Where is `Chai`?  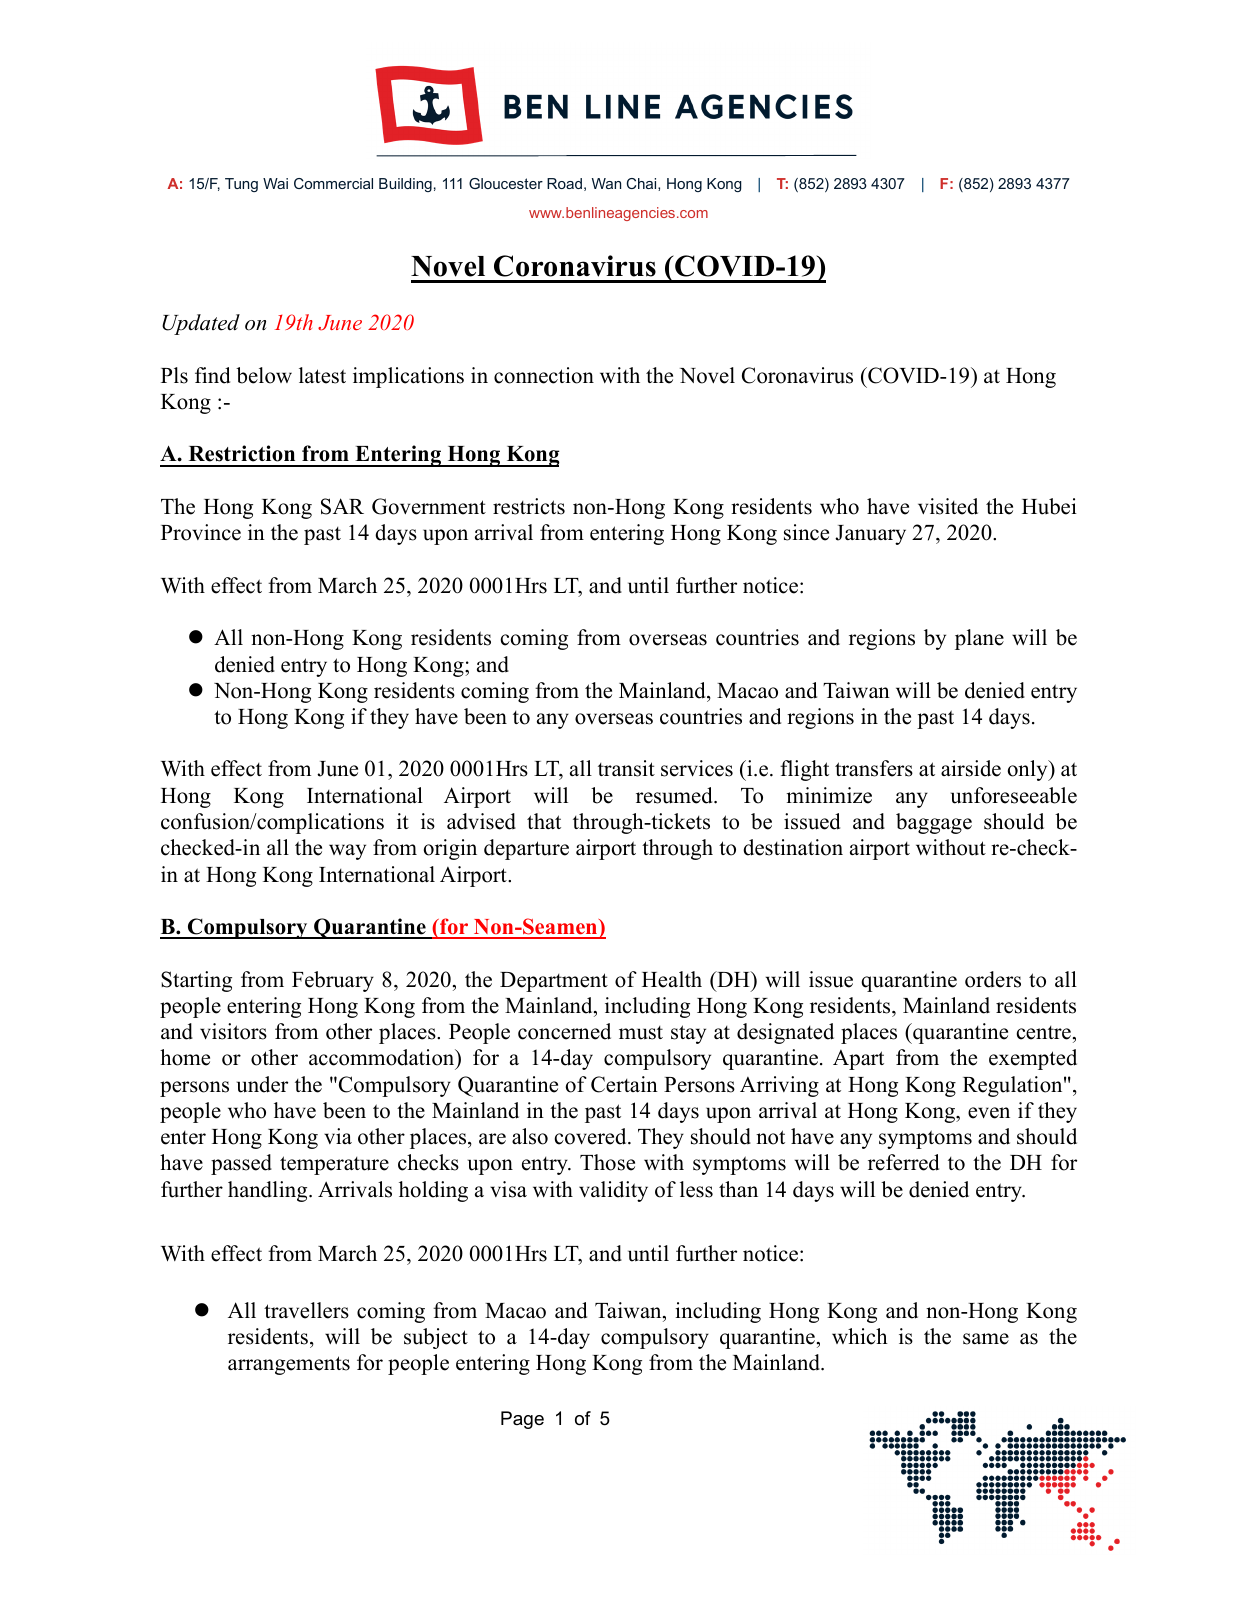
Chai is located at coordinates (643, 184).
